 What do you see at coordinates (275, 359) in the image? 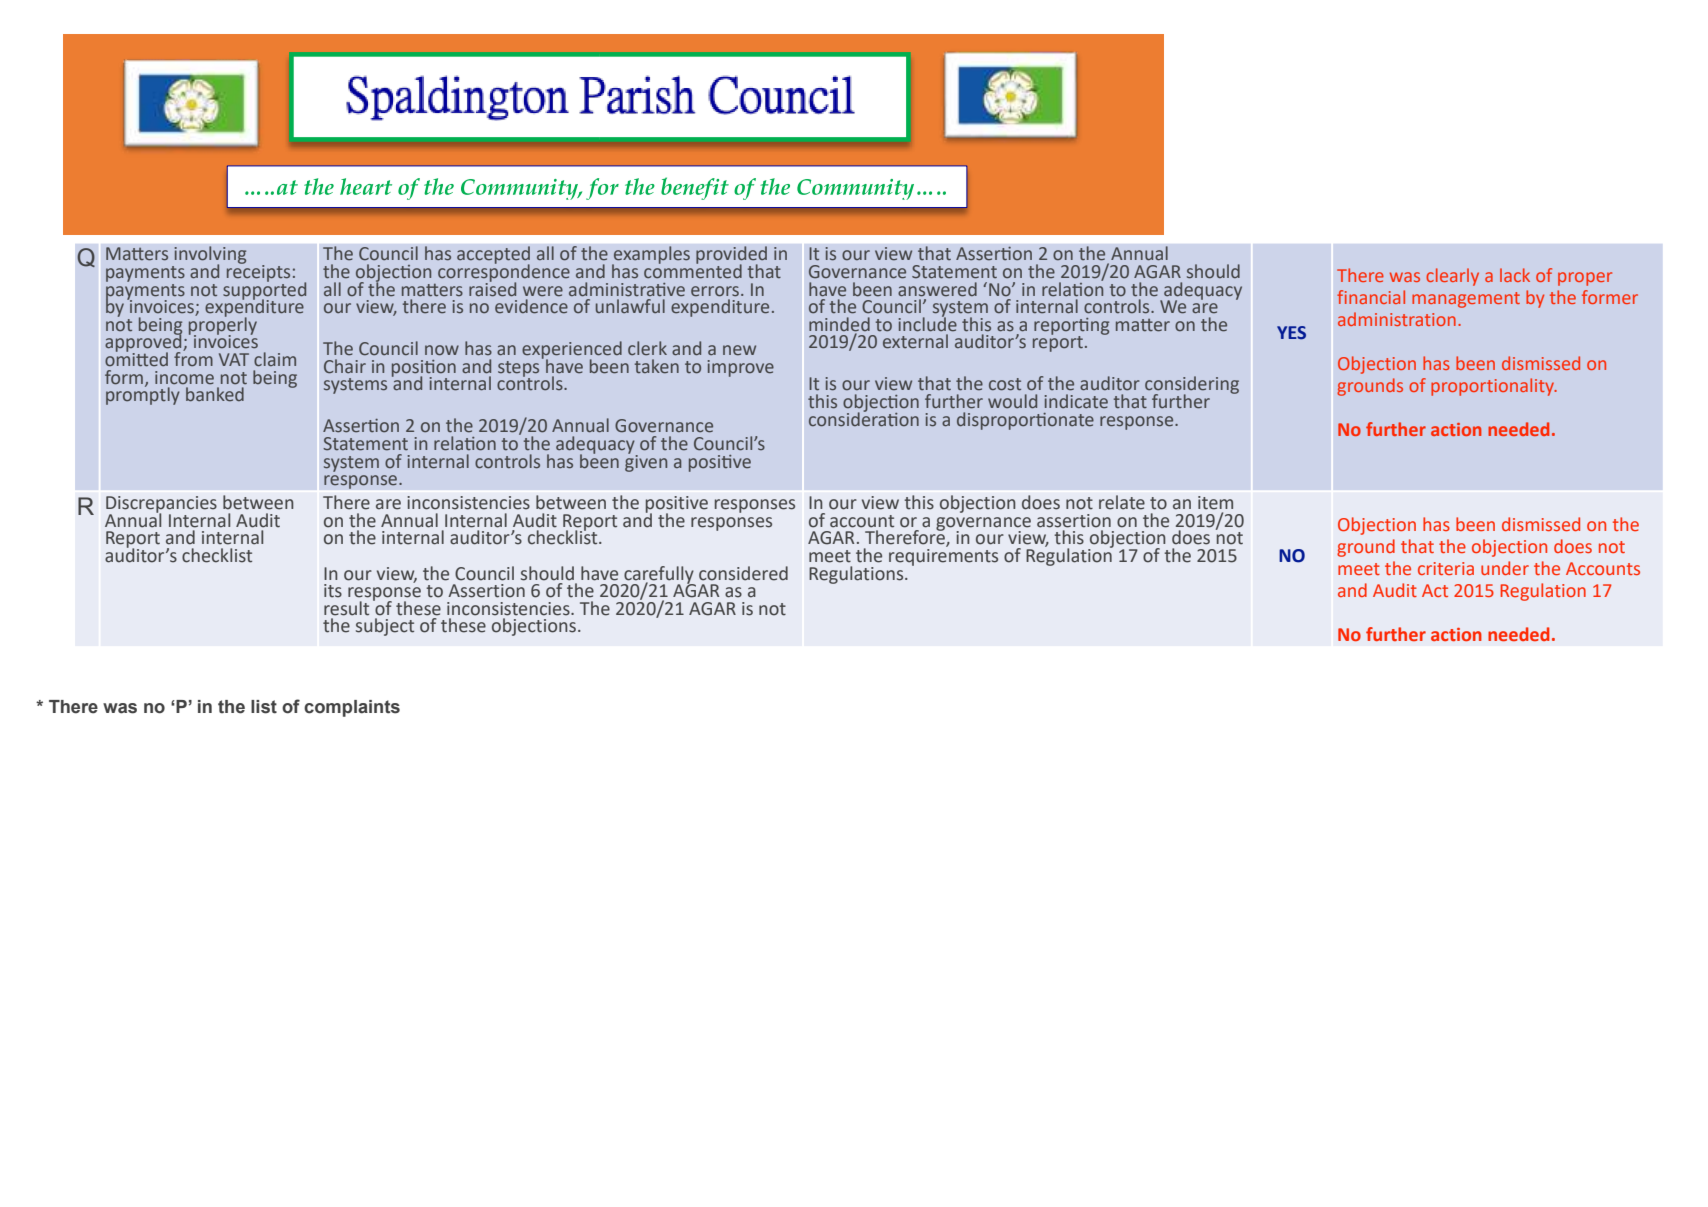
I see `claim` at bounding box center [275, 359].
